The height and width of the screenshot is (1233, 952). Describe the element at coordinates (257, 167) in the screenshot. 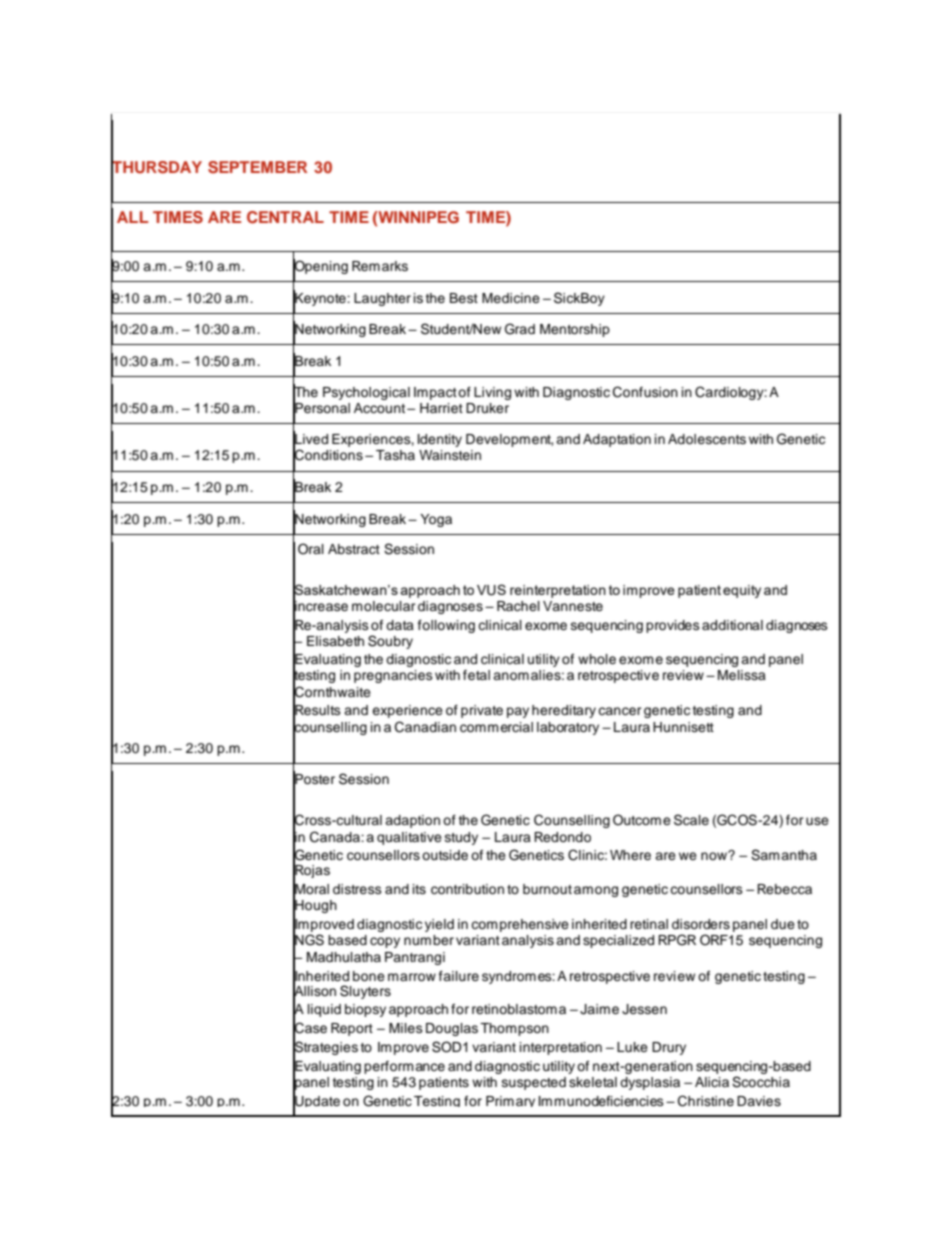

I see `SEPTEMBER` at that location.
